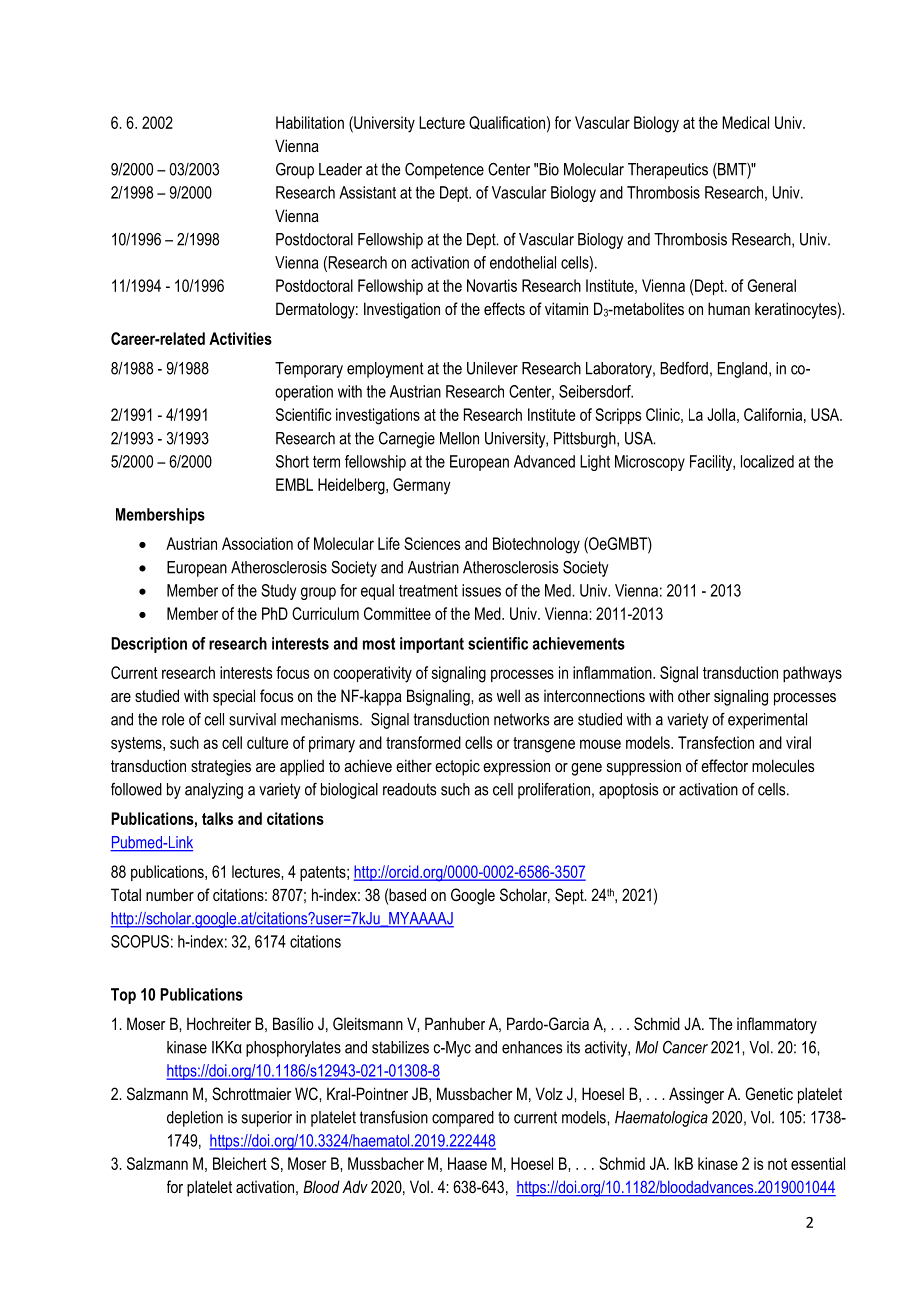 Image resolution: width=924 pixels, height=1308 pixels. Describe the element at coordinates (457, 768) in the screenshot. I see `ectopic` at that location.
